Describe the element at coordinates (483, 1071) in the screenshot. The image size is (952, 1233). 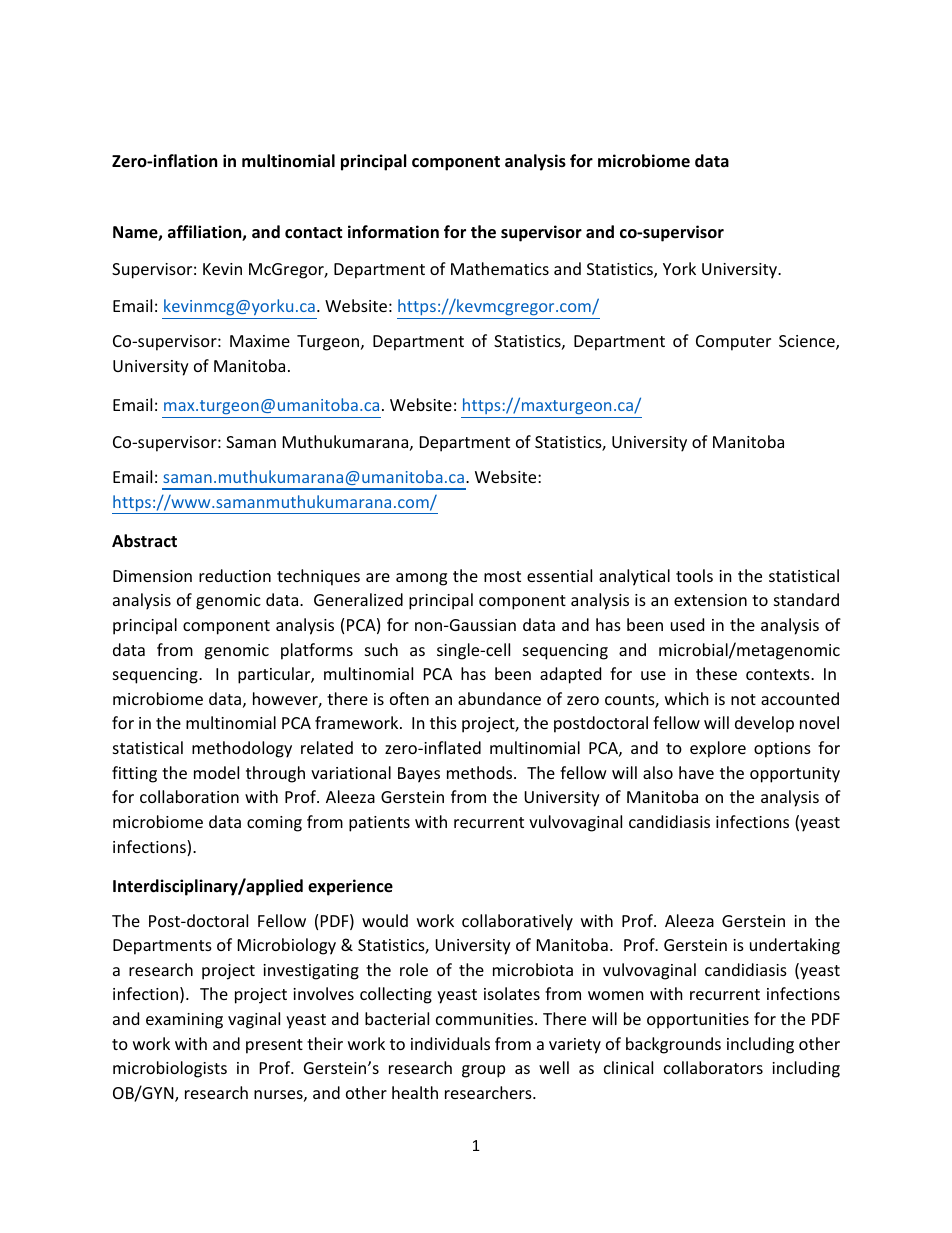
I see `group` at that location.
